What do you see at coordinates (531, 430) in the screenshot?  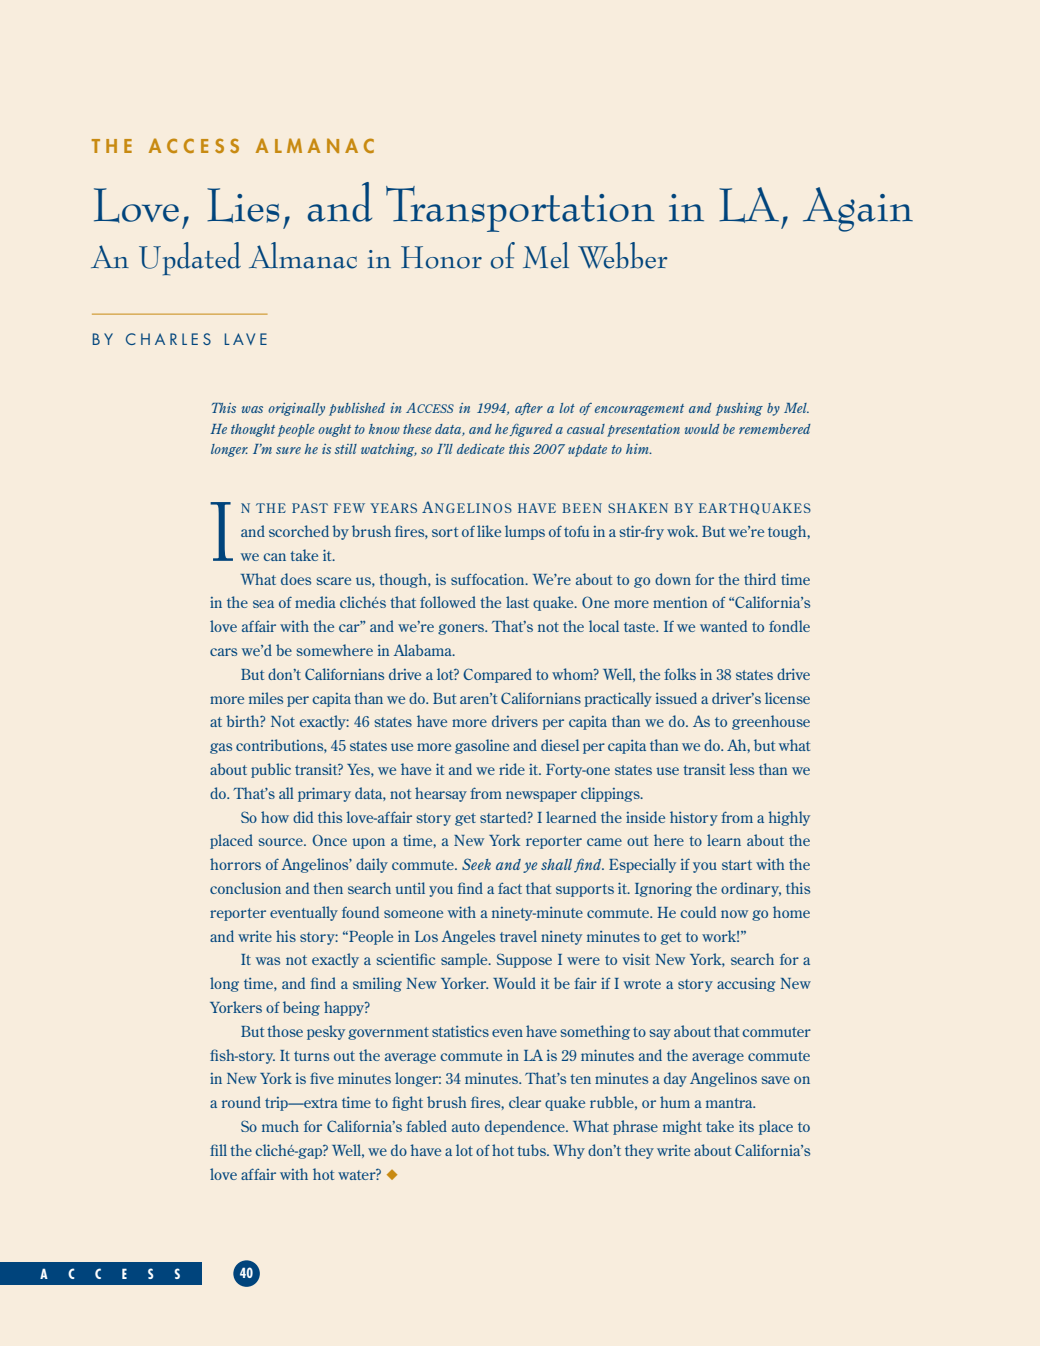 I see `figured` at bounding box center [531, 430].
